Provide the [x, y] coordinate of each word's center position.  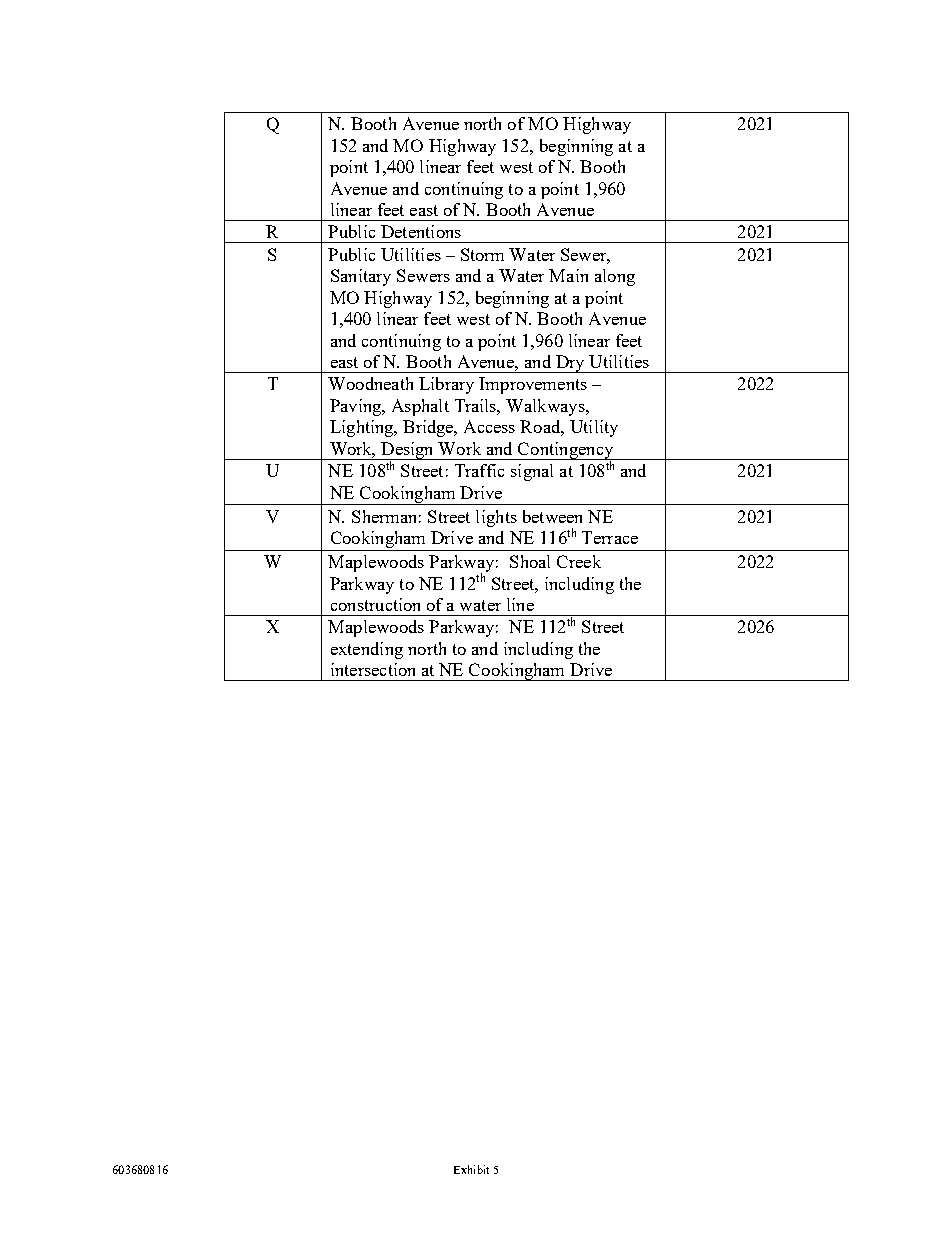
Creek [579, 561]
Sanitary [361, 277]
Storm [482, 254]
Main [568, 275]
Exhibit [471, 1169]
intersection [373, 669]
